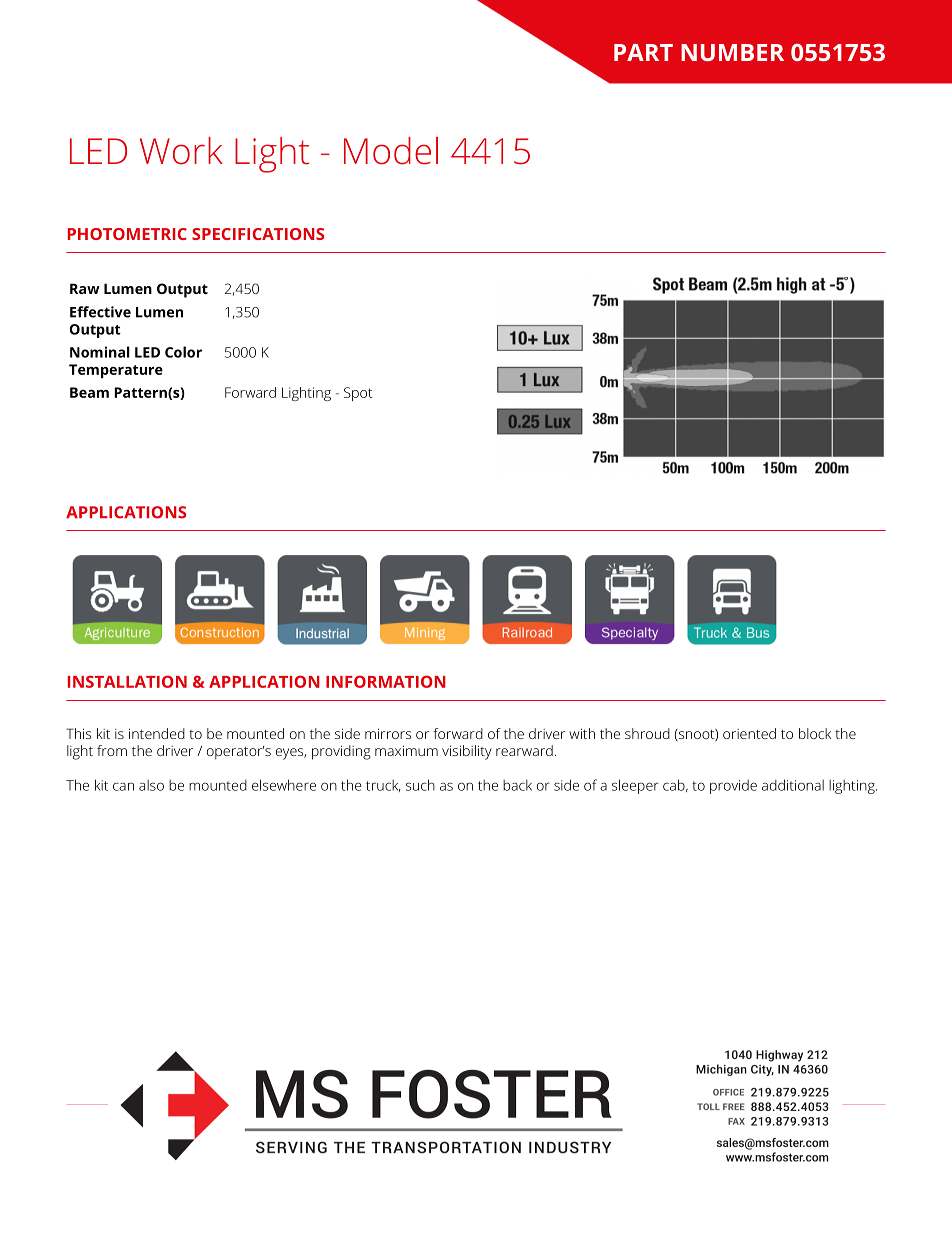 The image size is (952, 1233). Describe the element at coordinates (181, 151) in the screenshot. I see `Work` at that location.
